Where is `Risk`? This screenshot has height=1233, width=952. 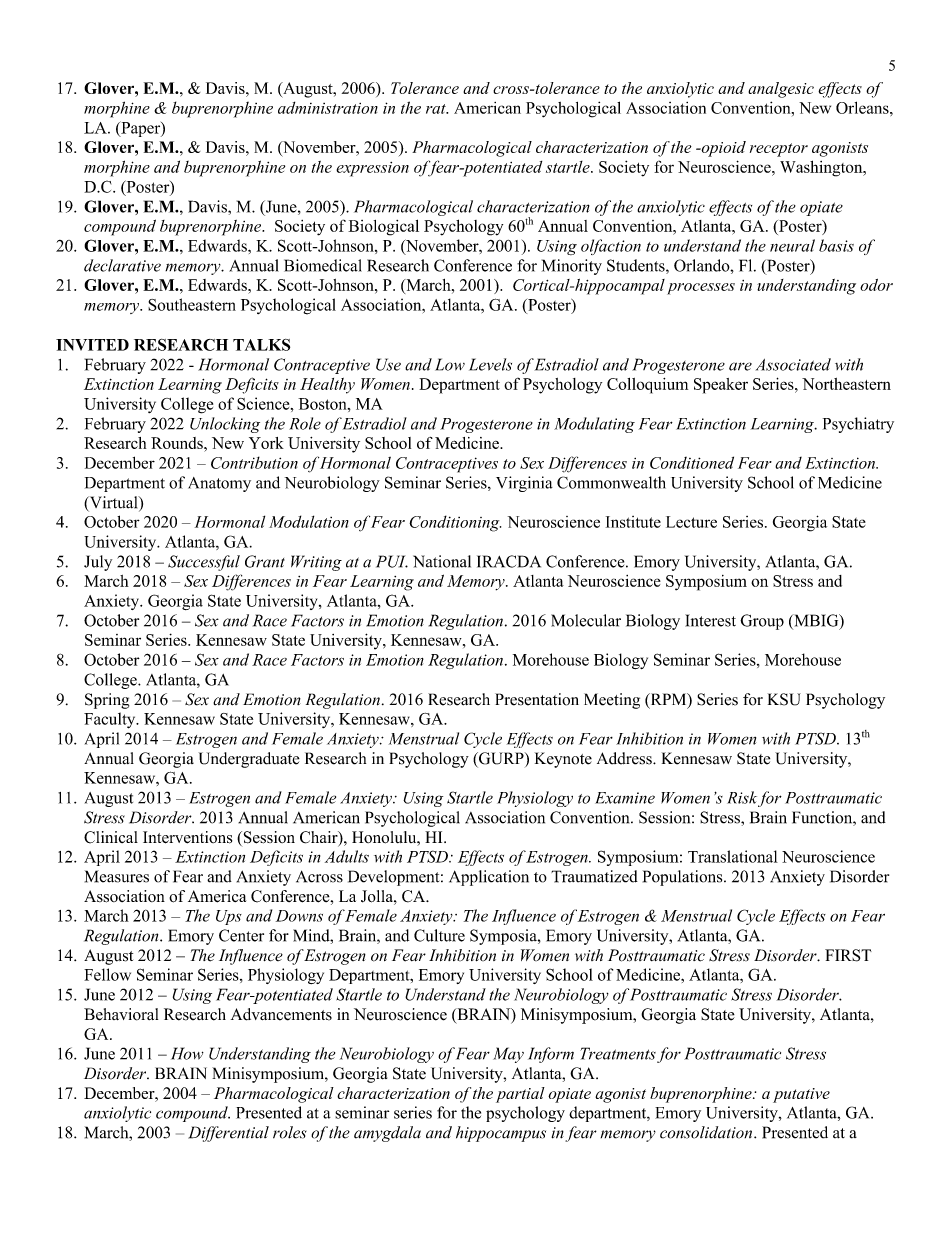
Risk is located at coordinates (742, 797).
